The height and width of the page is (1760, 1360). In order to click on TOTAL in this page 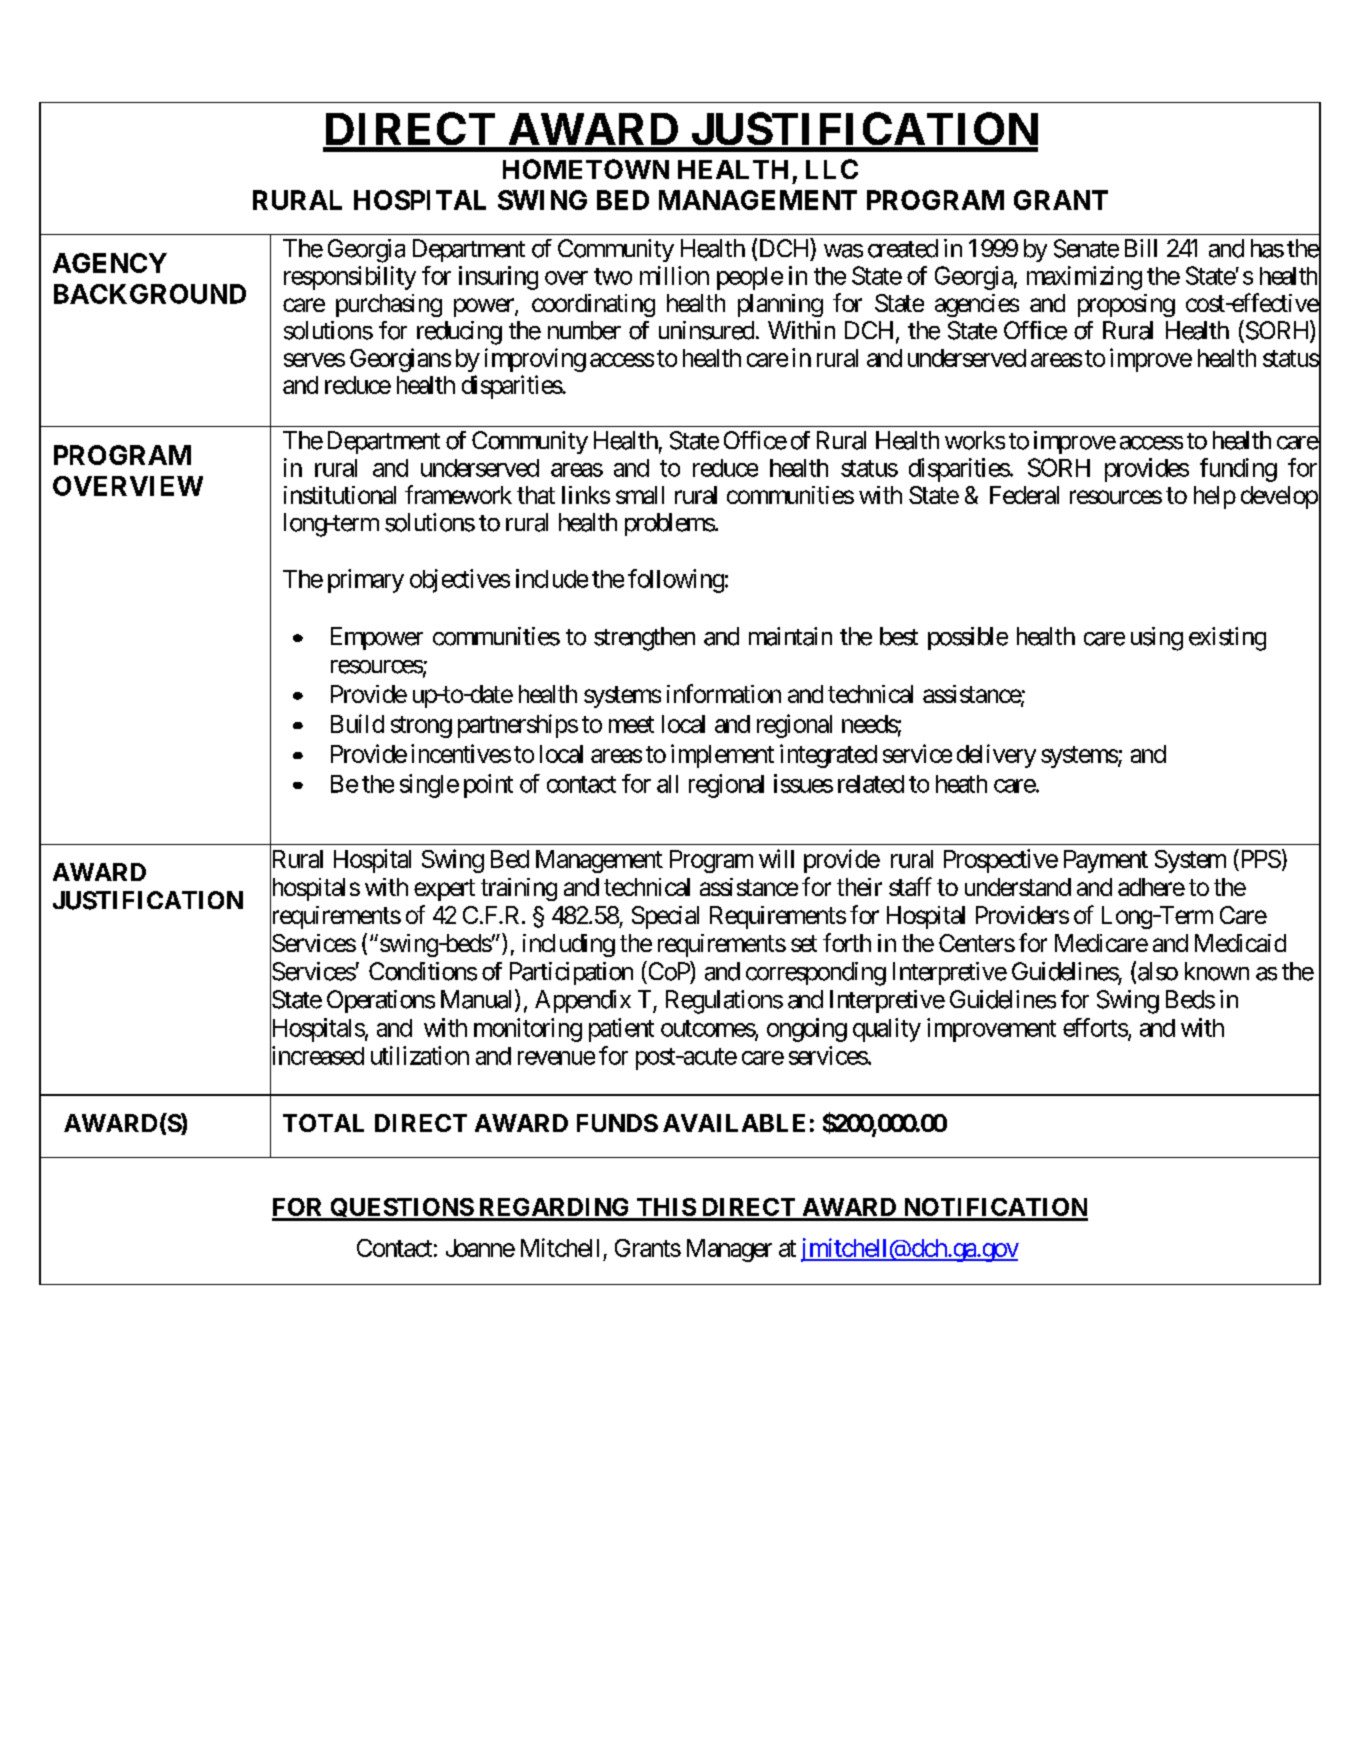, I will do `click(323, 1123)`.
